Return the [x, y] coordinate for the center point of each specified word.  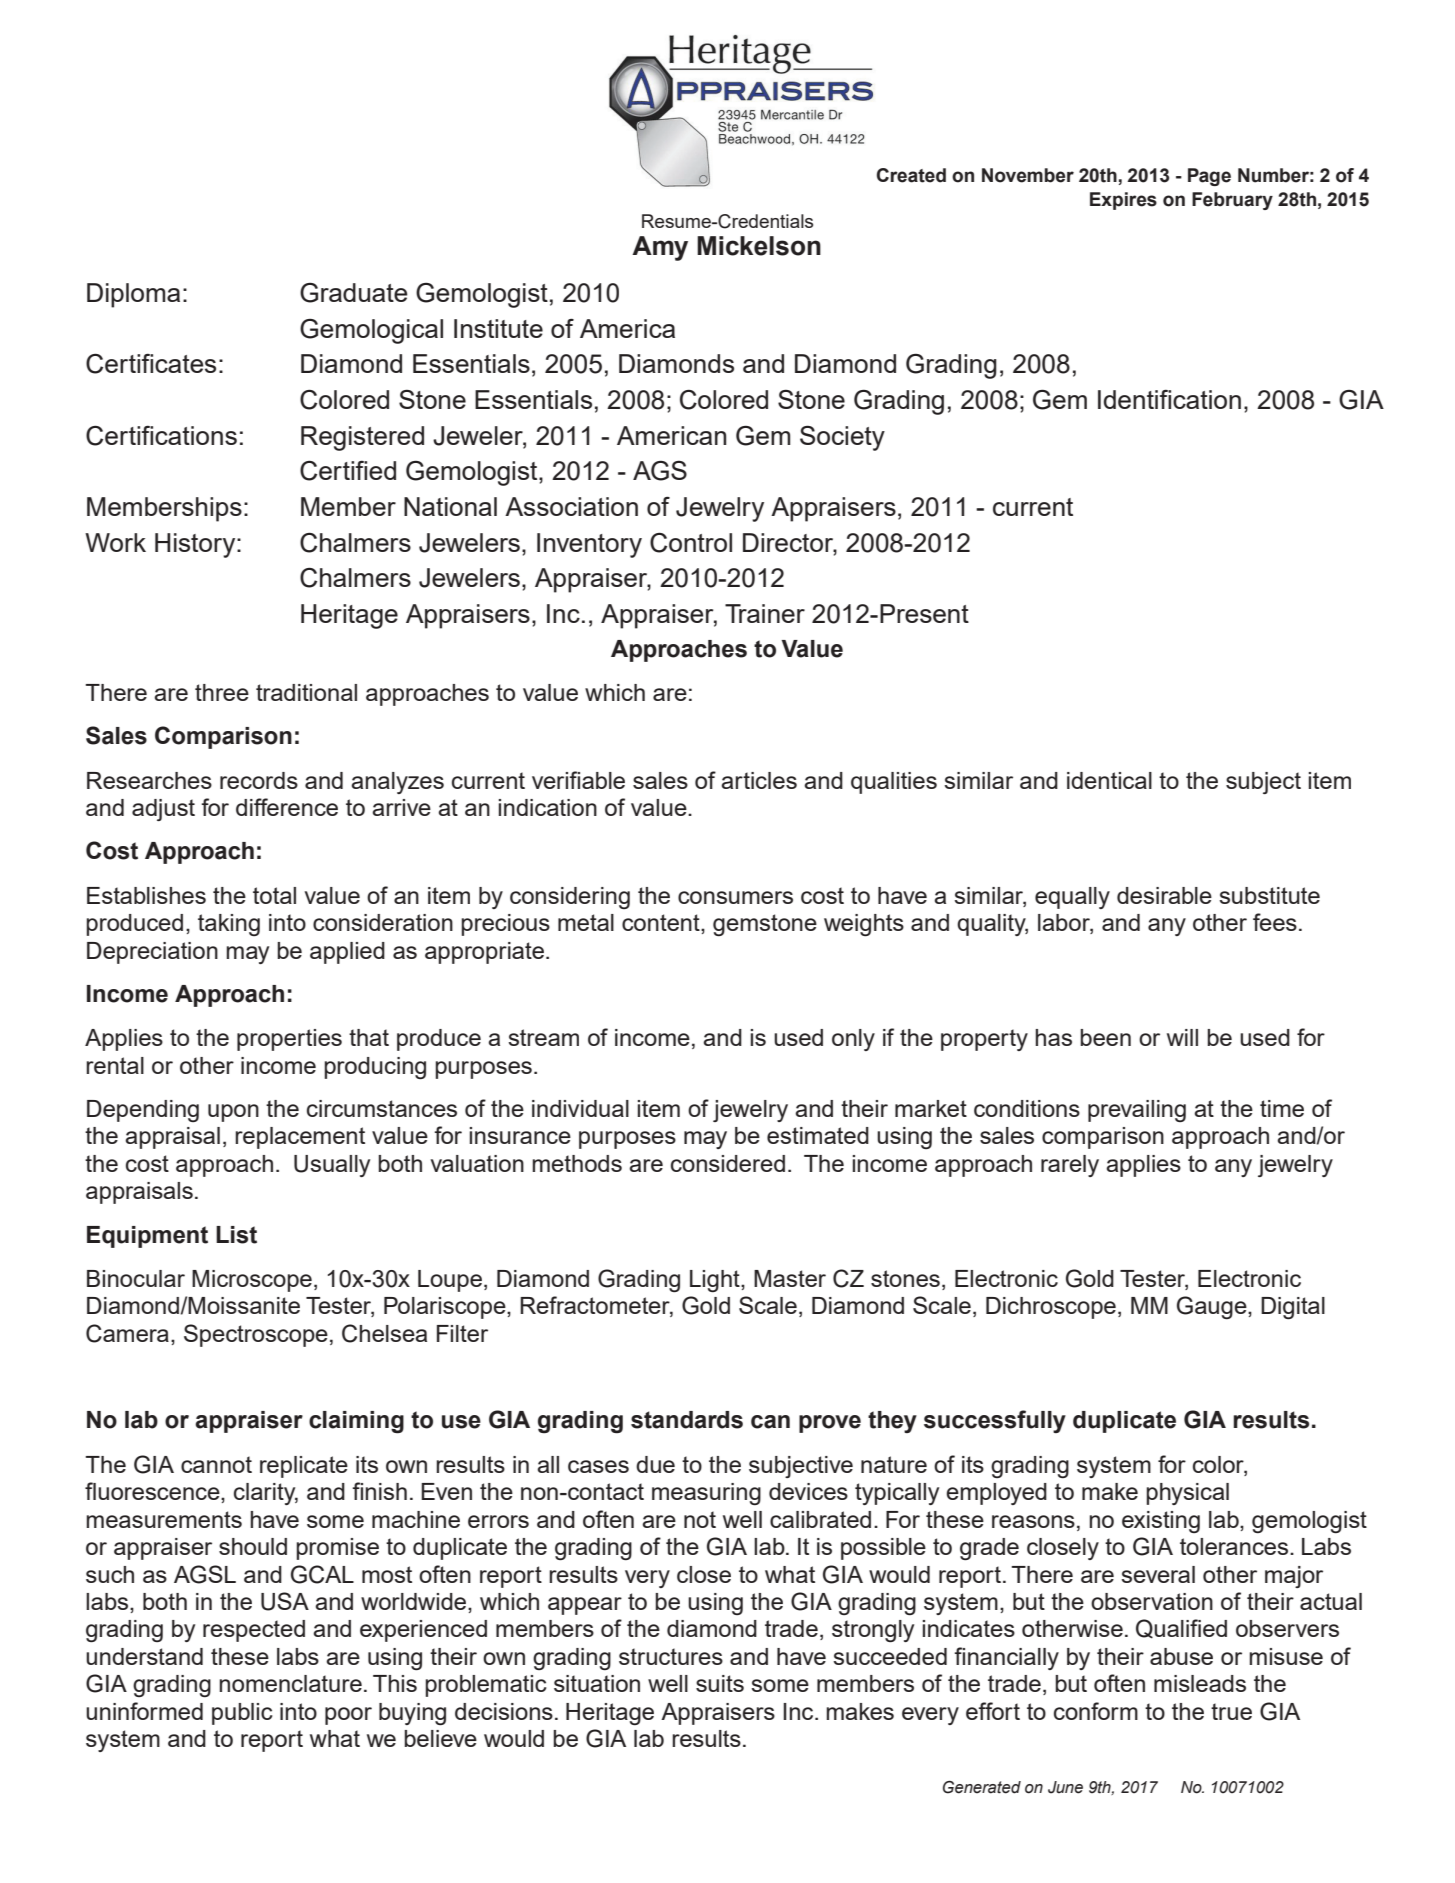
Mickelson [759, 246]
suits [720, 1683]
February [1232, 201]
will [1182, 1037]
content [662, 922]
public [242, 1714]
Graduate [354, 293]
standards [687, 1420]
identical [1109, 780]
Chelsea [384, 1333]
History [196, 545]
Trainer [765, 613]
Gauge [1213, 1307]
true [1231, 1711]
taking [229, 925]
